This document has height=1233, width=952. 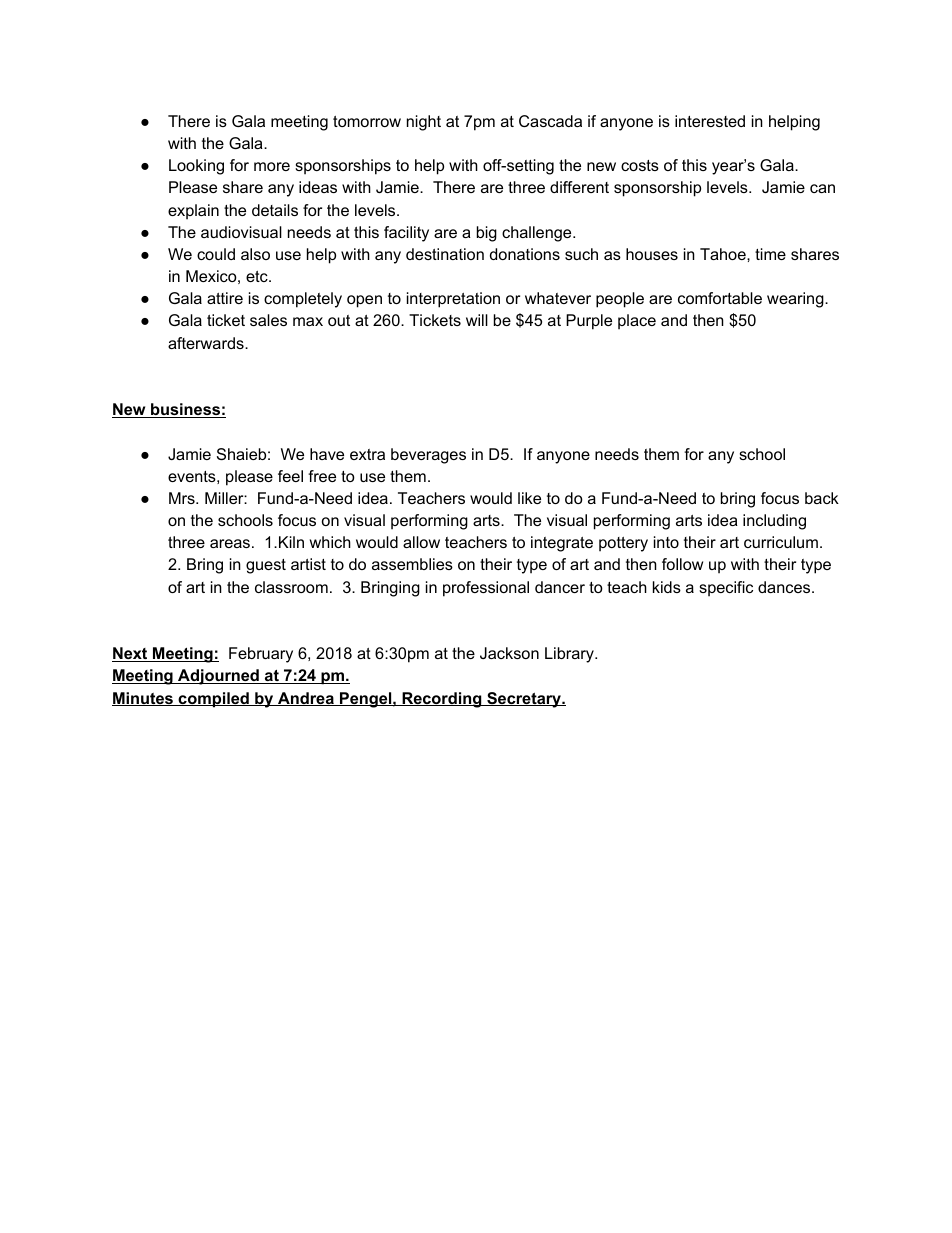 I want to click on compiled, so click(x=213, y=700).
